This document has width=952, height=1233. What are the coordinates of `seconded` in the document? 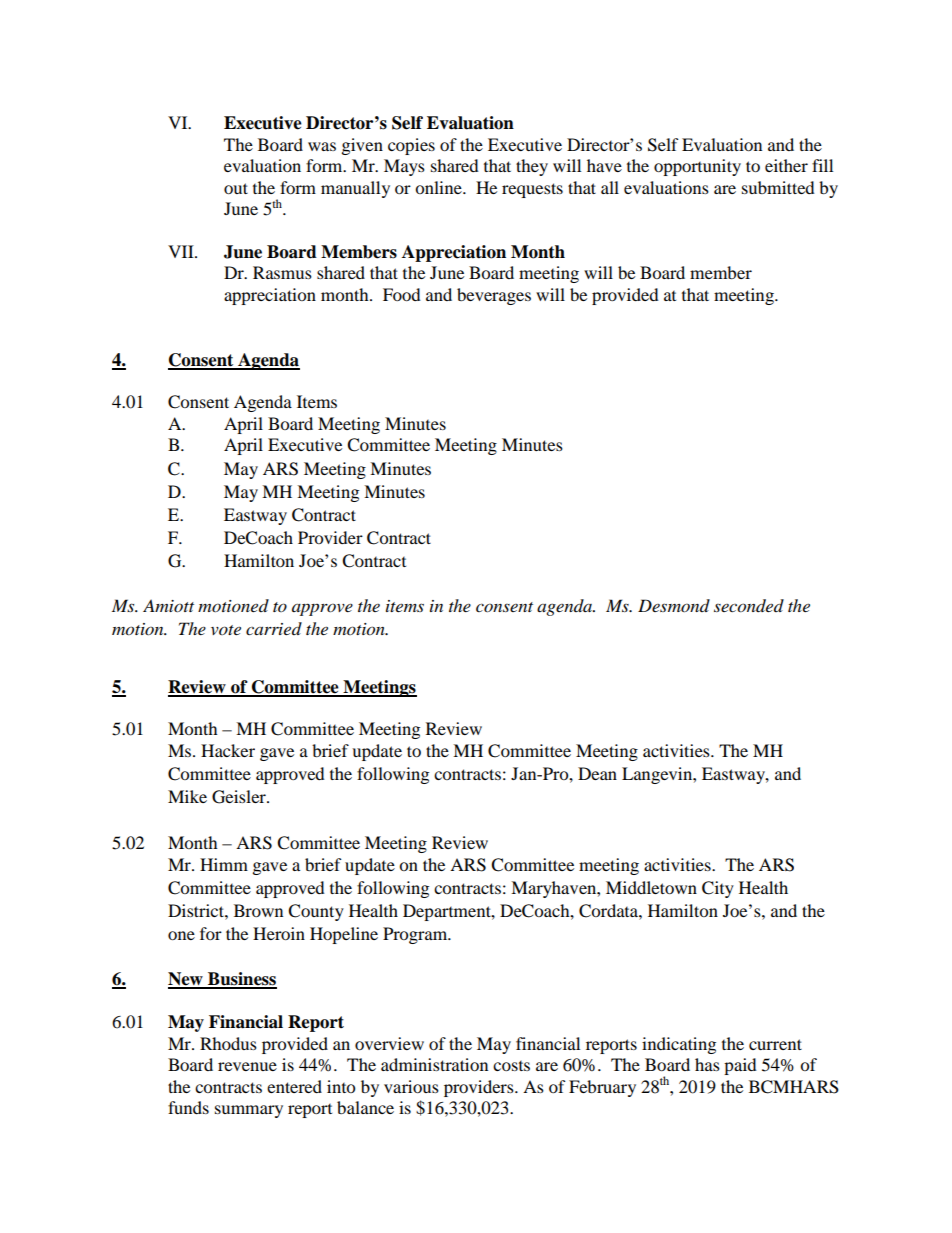 It's located at (749, 606).
